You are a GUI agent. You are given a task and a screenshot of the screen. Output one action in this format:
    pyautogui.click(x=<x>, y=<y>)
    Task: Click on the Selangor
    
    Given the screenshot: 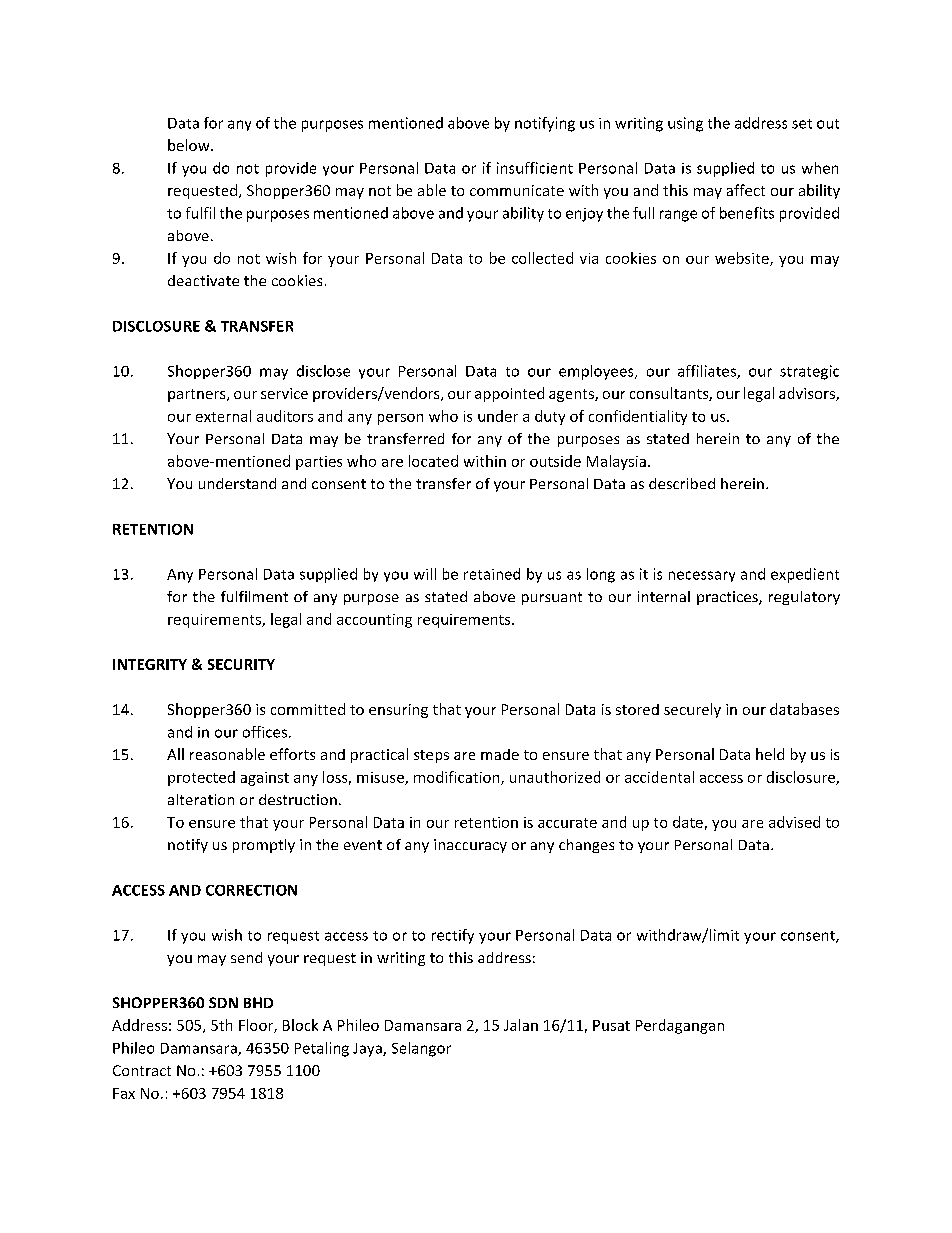 What is the action you would take?
    pyautogui.click(x=421, y=1049)
